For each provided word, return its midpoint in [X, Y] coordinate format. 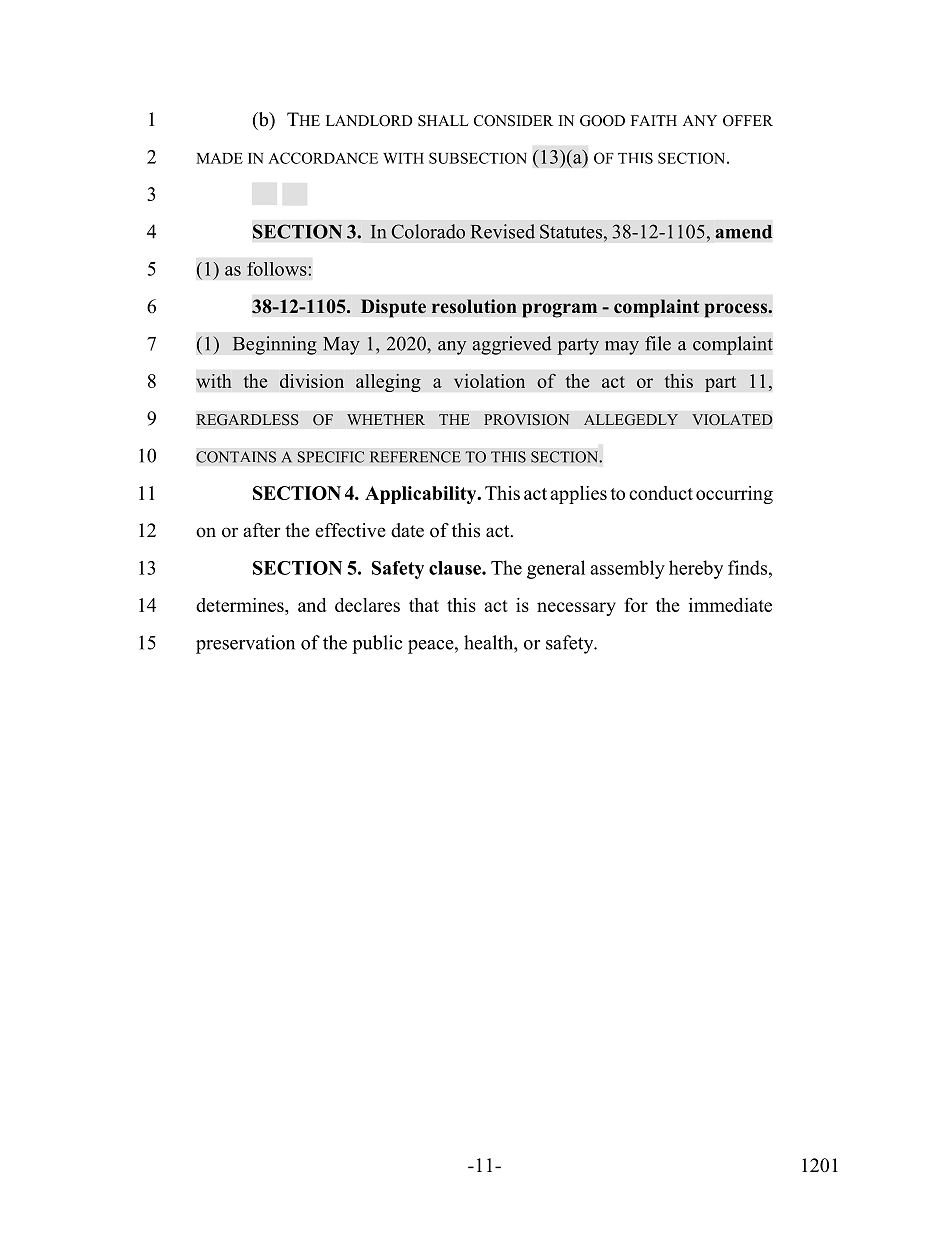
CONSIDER [513, 121]
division [312, 381]
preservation [245, 644]
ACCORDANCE [323, 158]
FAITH [654, 120]
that [424, 605]
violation [489, 381]
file [658, 343]
